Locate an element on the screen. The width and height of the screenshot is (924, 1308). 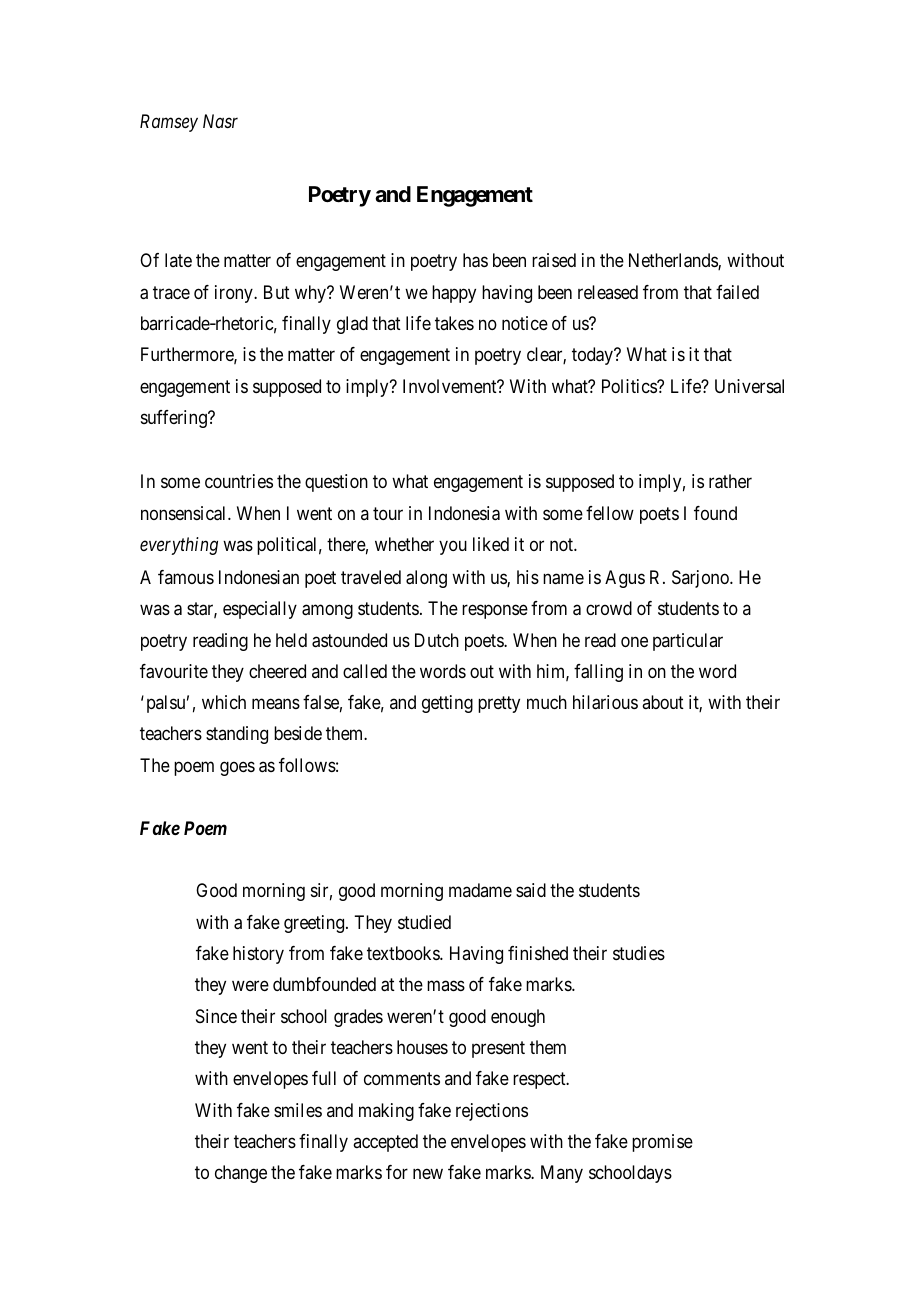
Netherlands is located at coordinates (674, 261).
